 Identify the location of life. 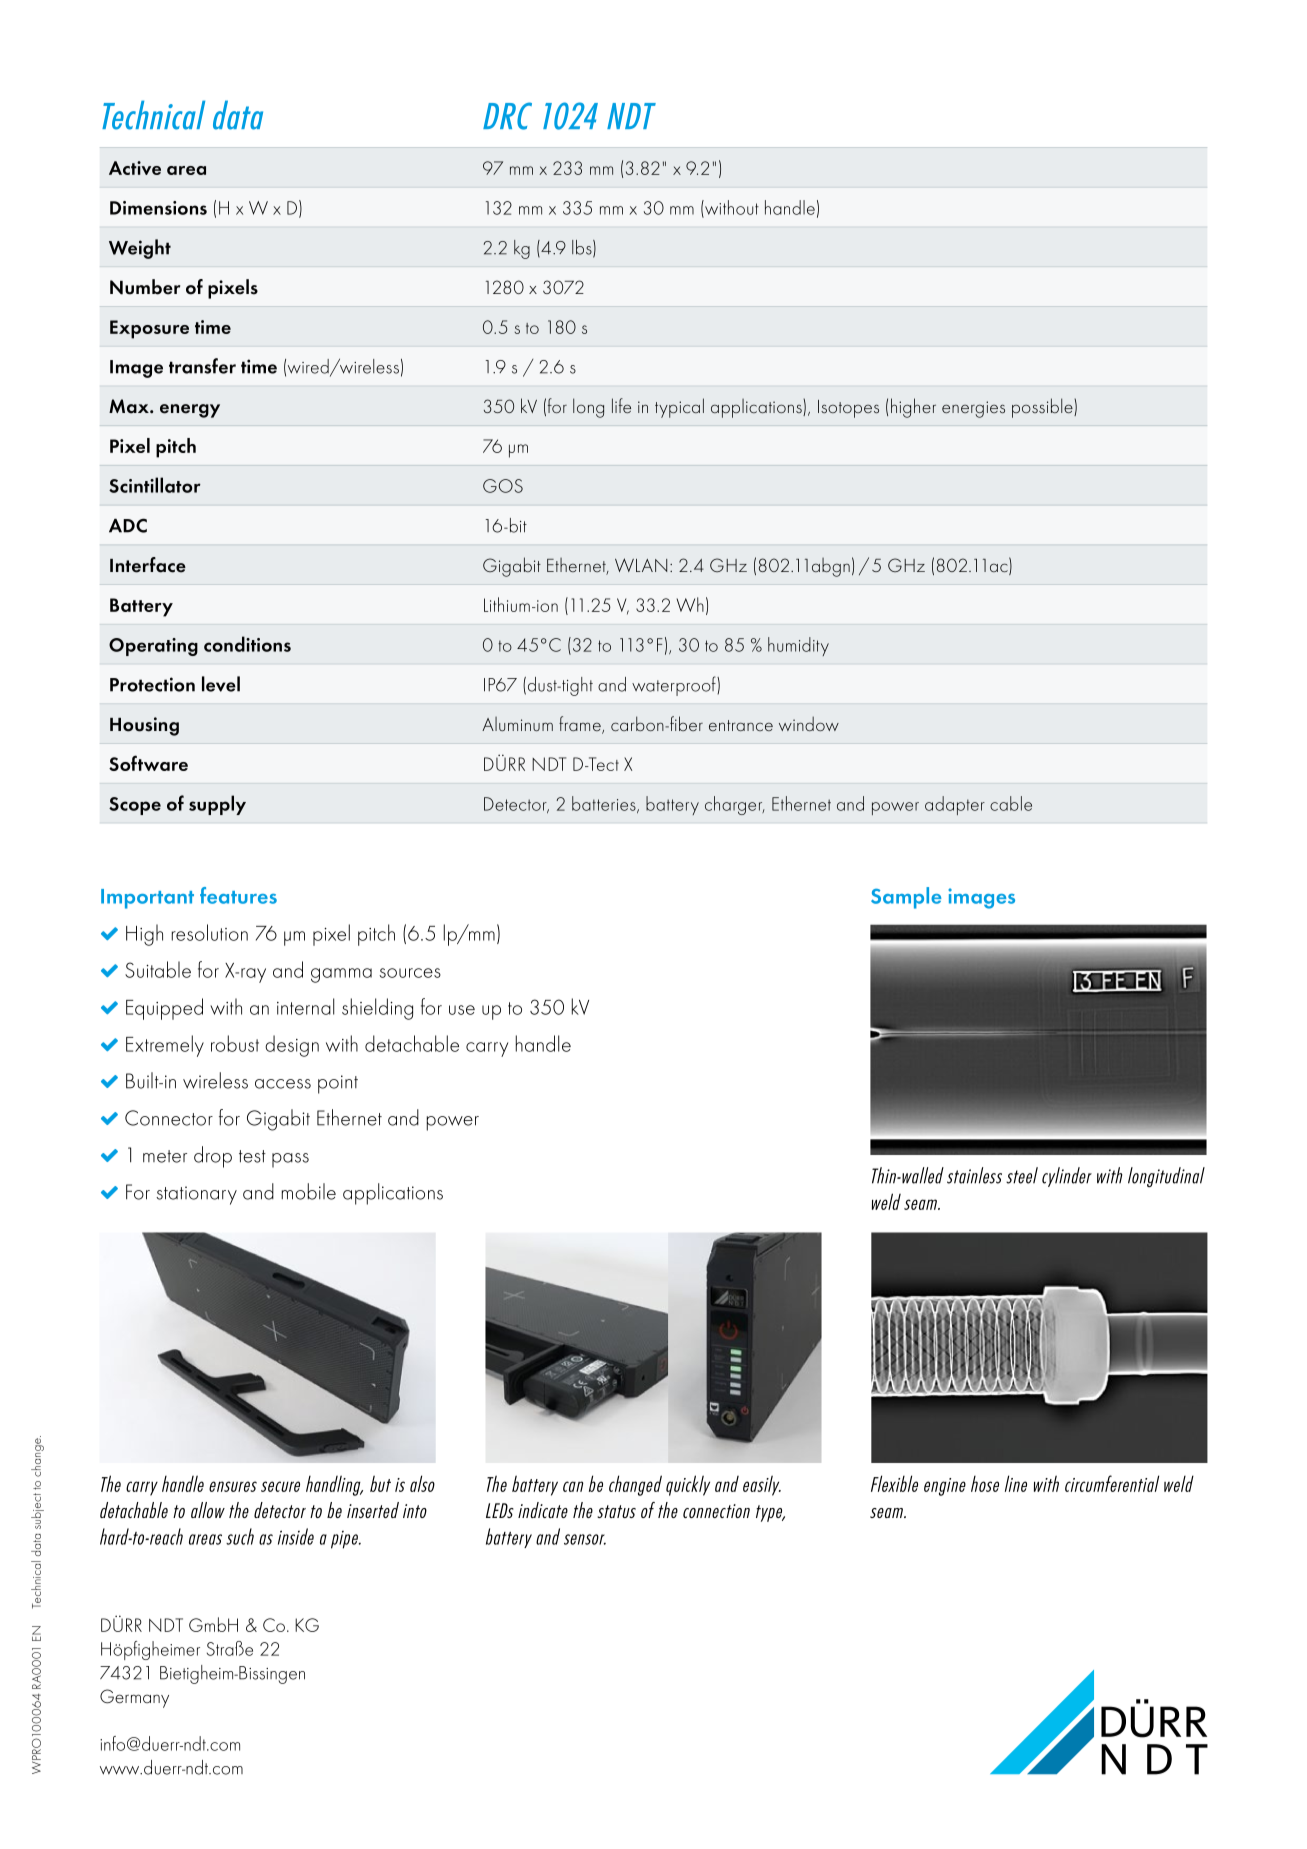
(621, 405).
